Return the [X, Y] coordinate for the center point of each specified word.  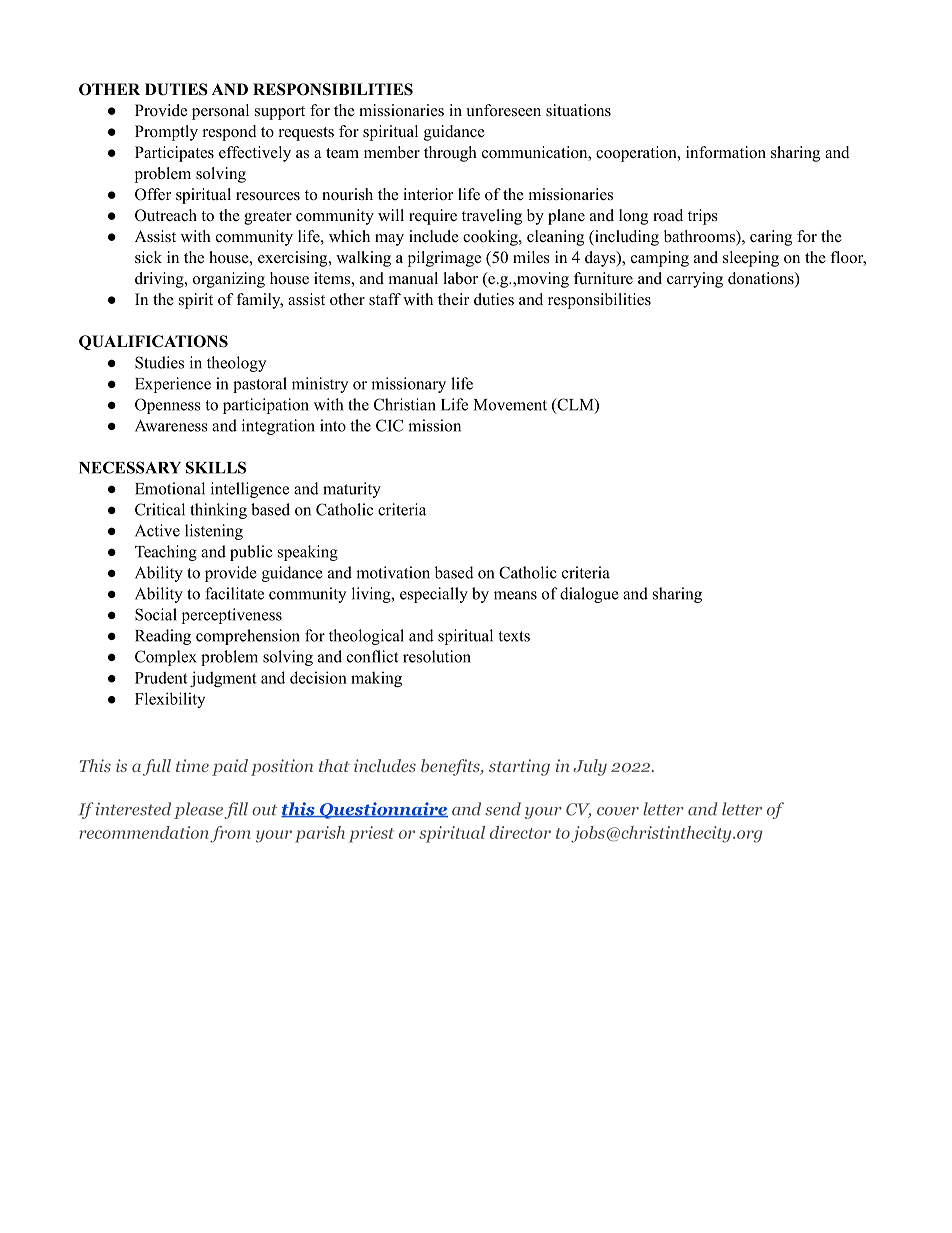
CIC [389, 425]
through [450, 154]
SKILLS [216, 467]
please [198, 810]
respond [230, 133]
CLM [575, 405]
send [503, 809]
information [726, 152]
